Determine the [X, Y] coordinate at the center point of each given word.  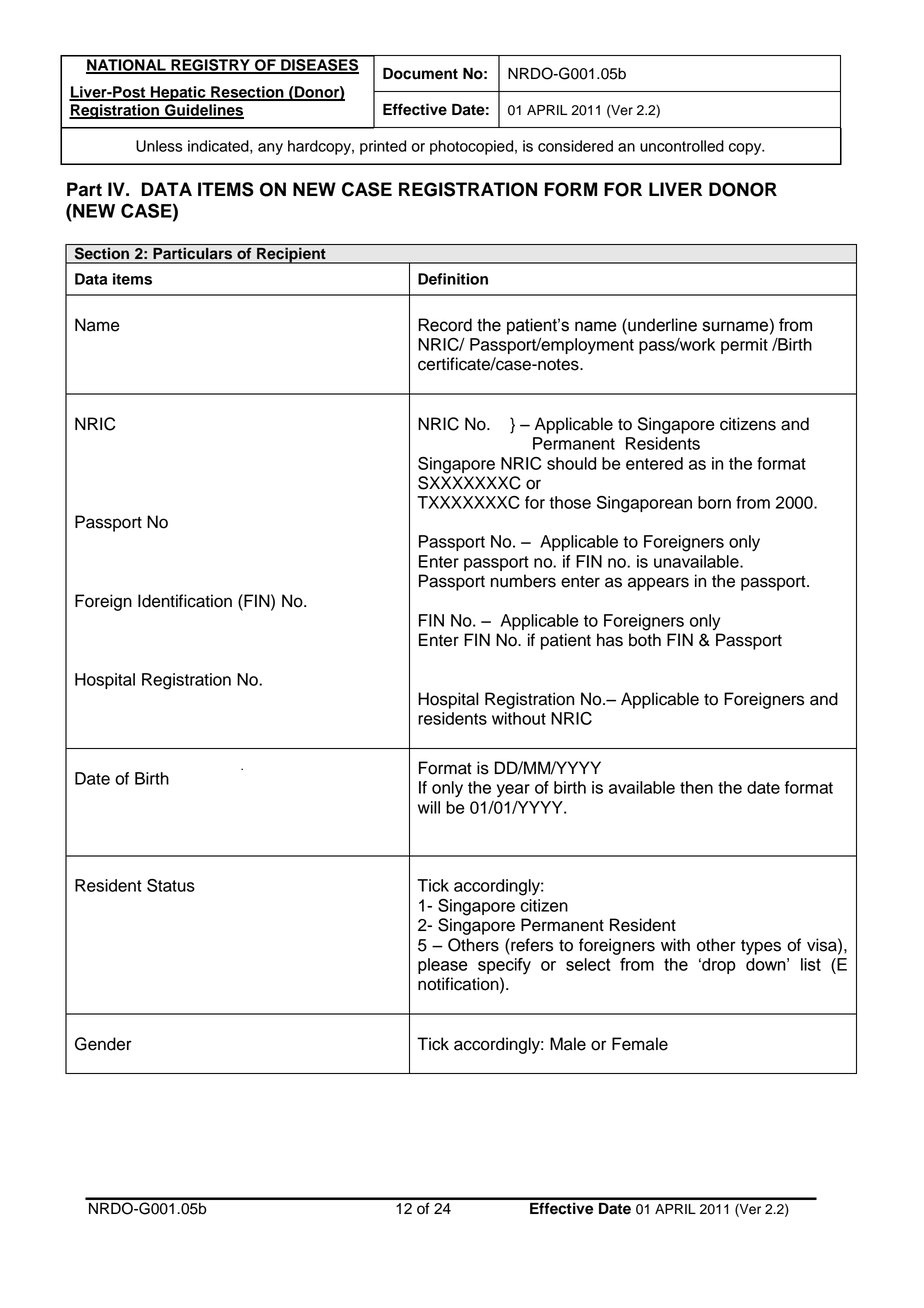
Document [420, 74]
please [443, 966]
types [761, 947]
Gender [103, 1044]
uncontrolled [682, 146]
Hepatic [178, 93]
